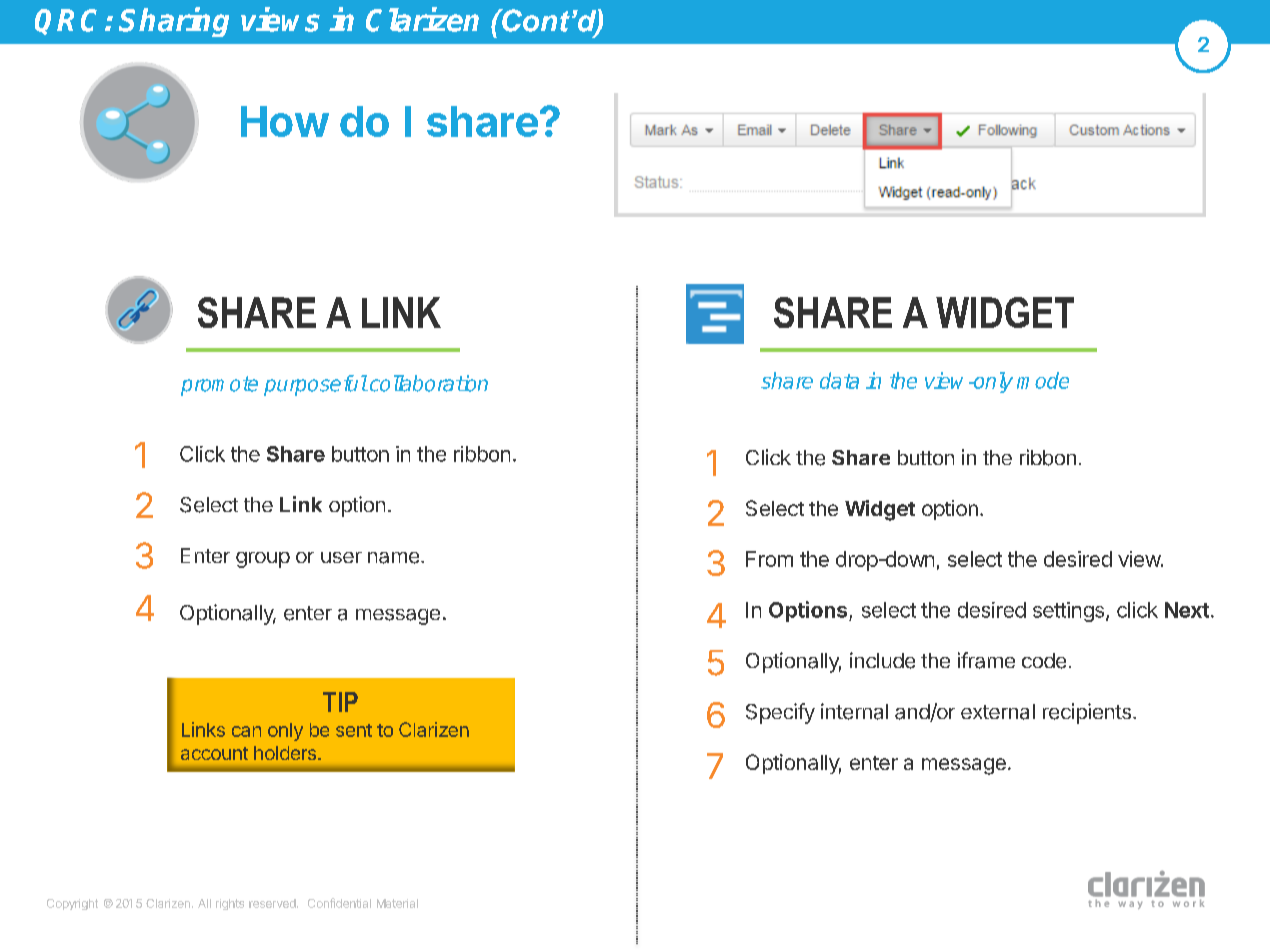 This document has height=952, width=1270. I want to click on settings, so click(1068, 612).
